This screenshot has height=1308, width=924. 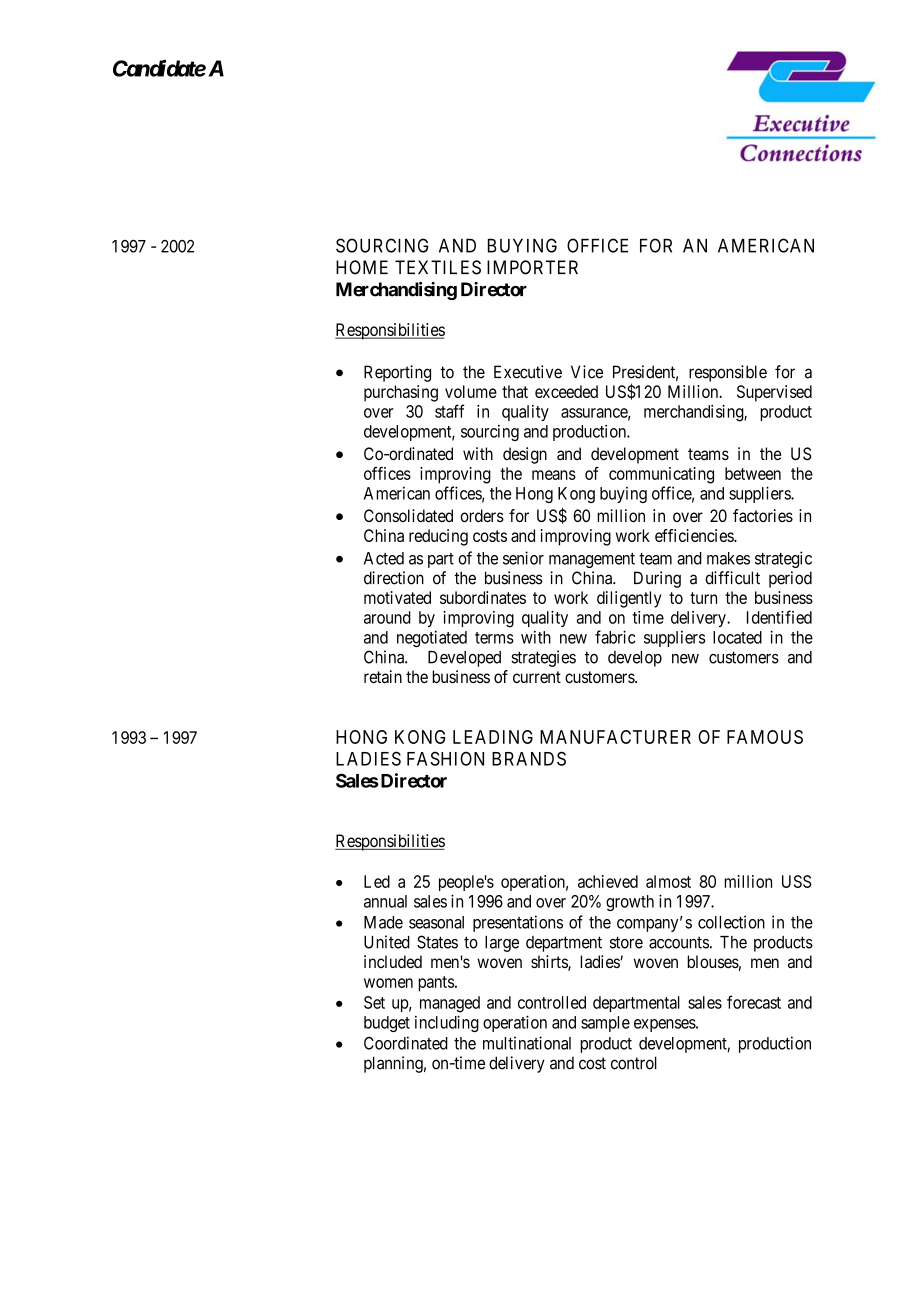 I want to click on TEXTILES, so click(x=438, y=267).
